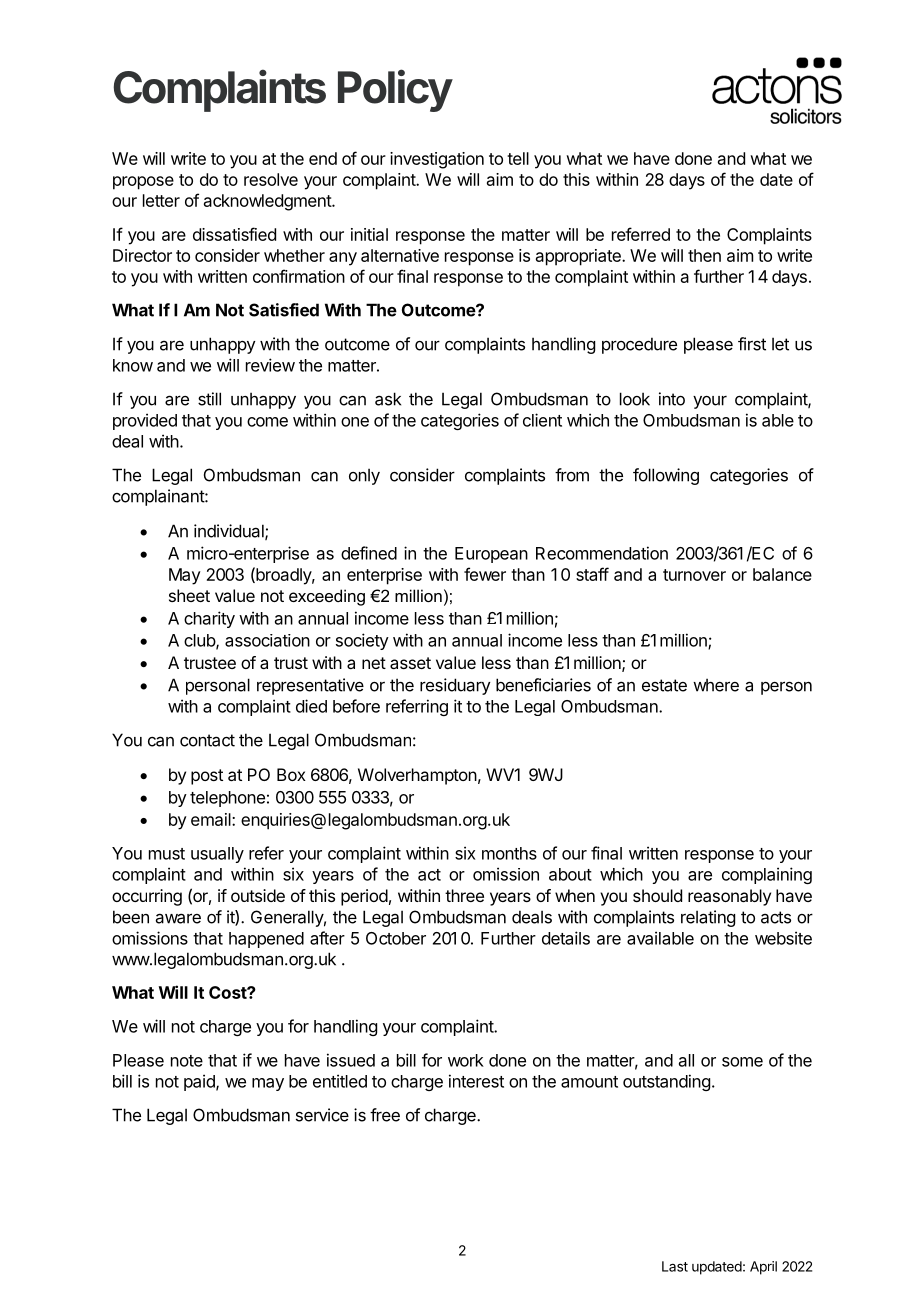 The image size is (924, 1308). What do you see at coordinates (209, 619) in the page?
I see `charity` at bounding box center [209, 619].
